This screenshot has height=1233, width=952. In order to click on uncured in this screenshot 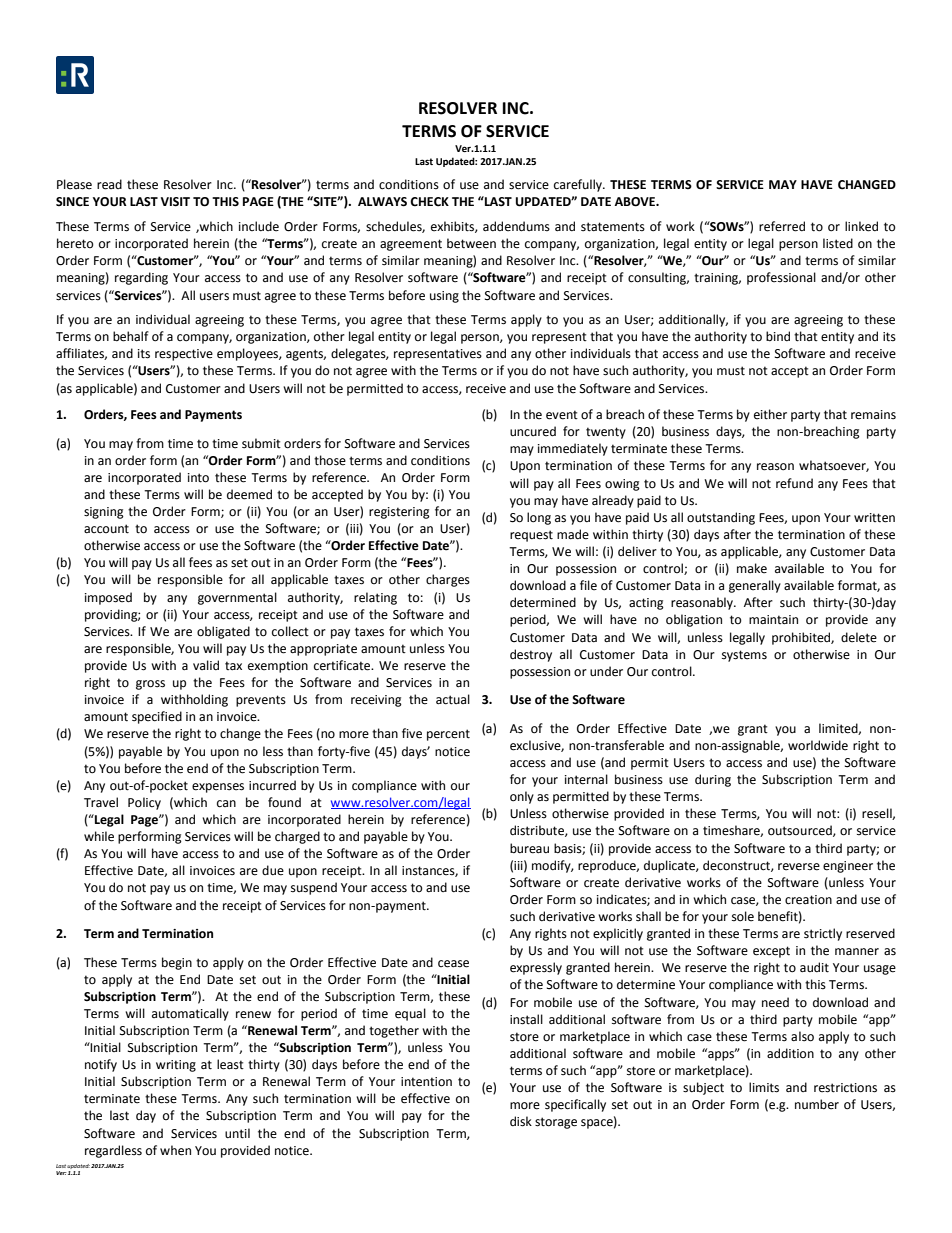, I will do `click(533, 431)`.
